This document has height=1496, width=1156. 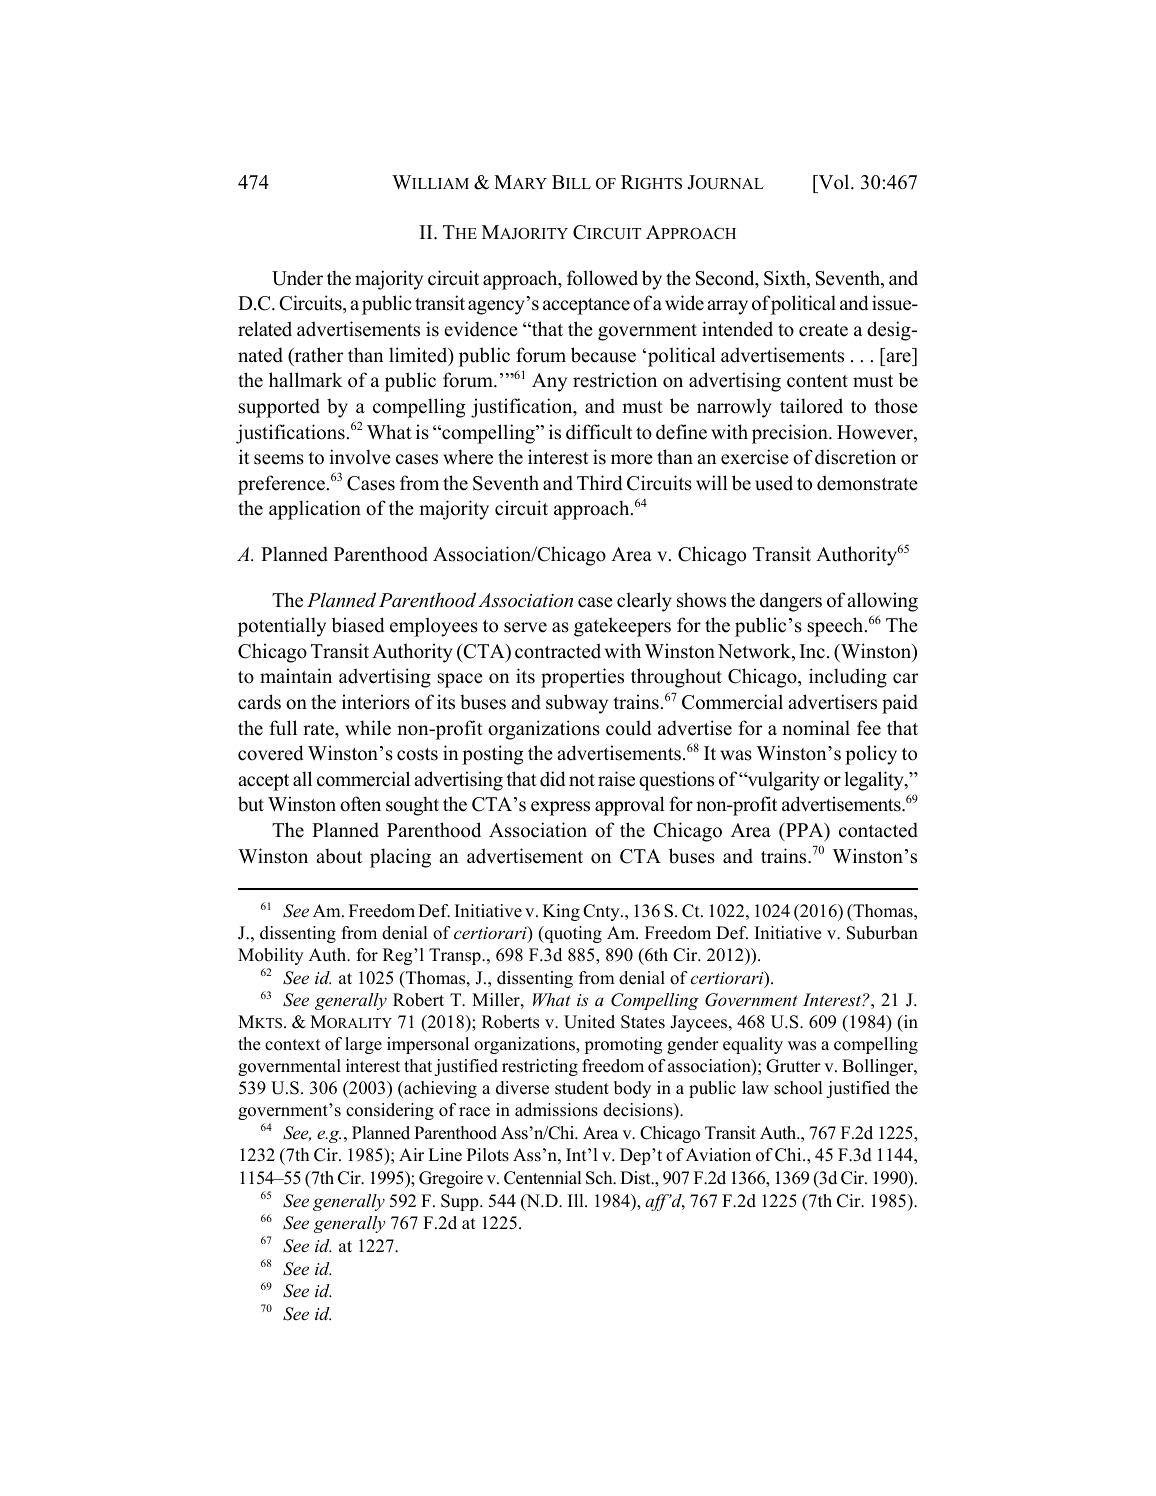 What do you see at coordinates (602, 278) in the document?
I see `followed` at bounding box center [602, 278].
